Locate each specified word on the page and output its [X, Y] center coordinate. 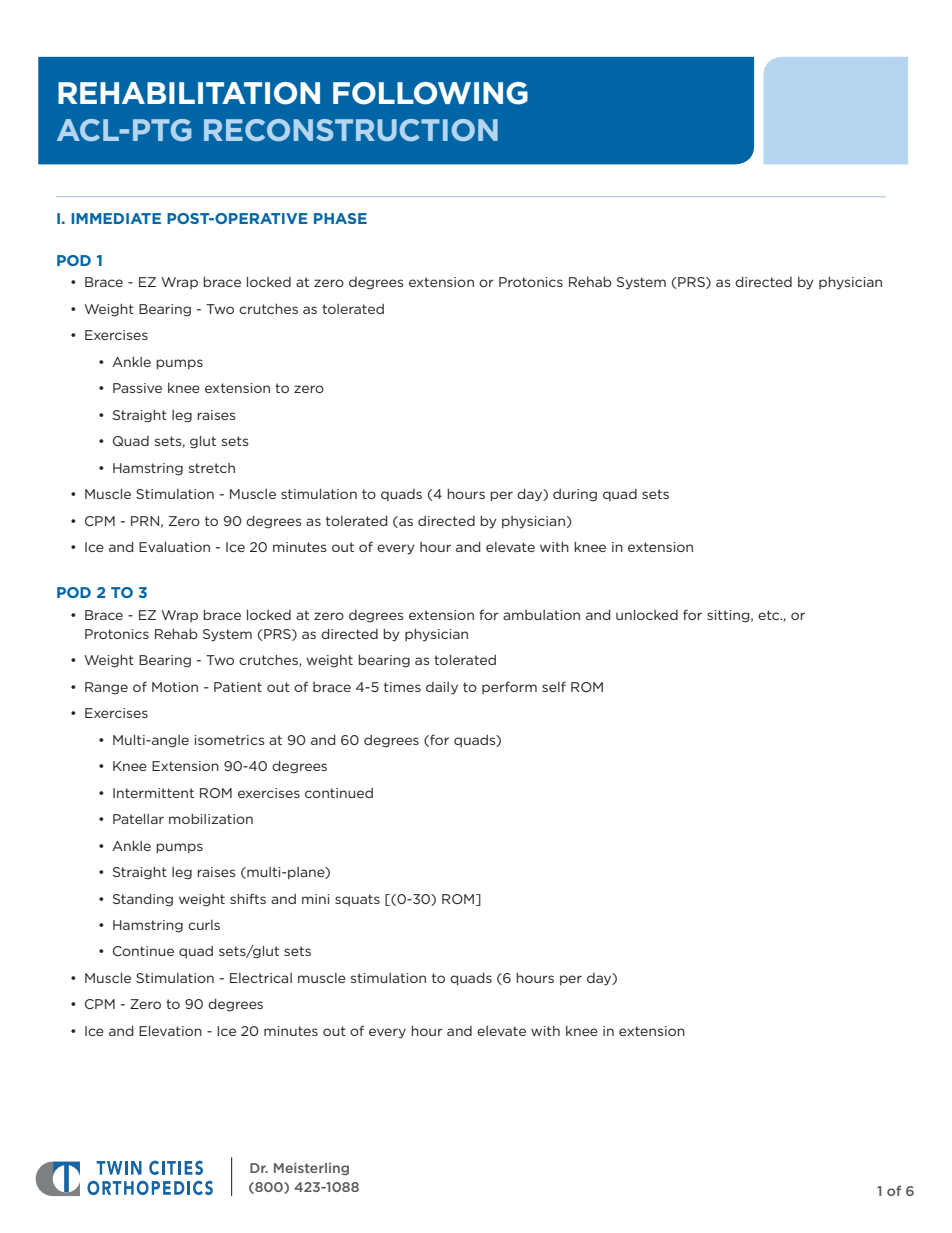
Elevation [170, 1031]
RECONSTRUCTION [351, 130]
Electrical [261, 978]
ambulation [541, 615]
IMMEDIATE [116, 218]
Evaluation [174, 547]
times [402, 687]
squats [357, 900]
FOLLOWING [430, 93]
